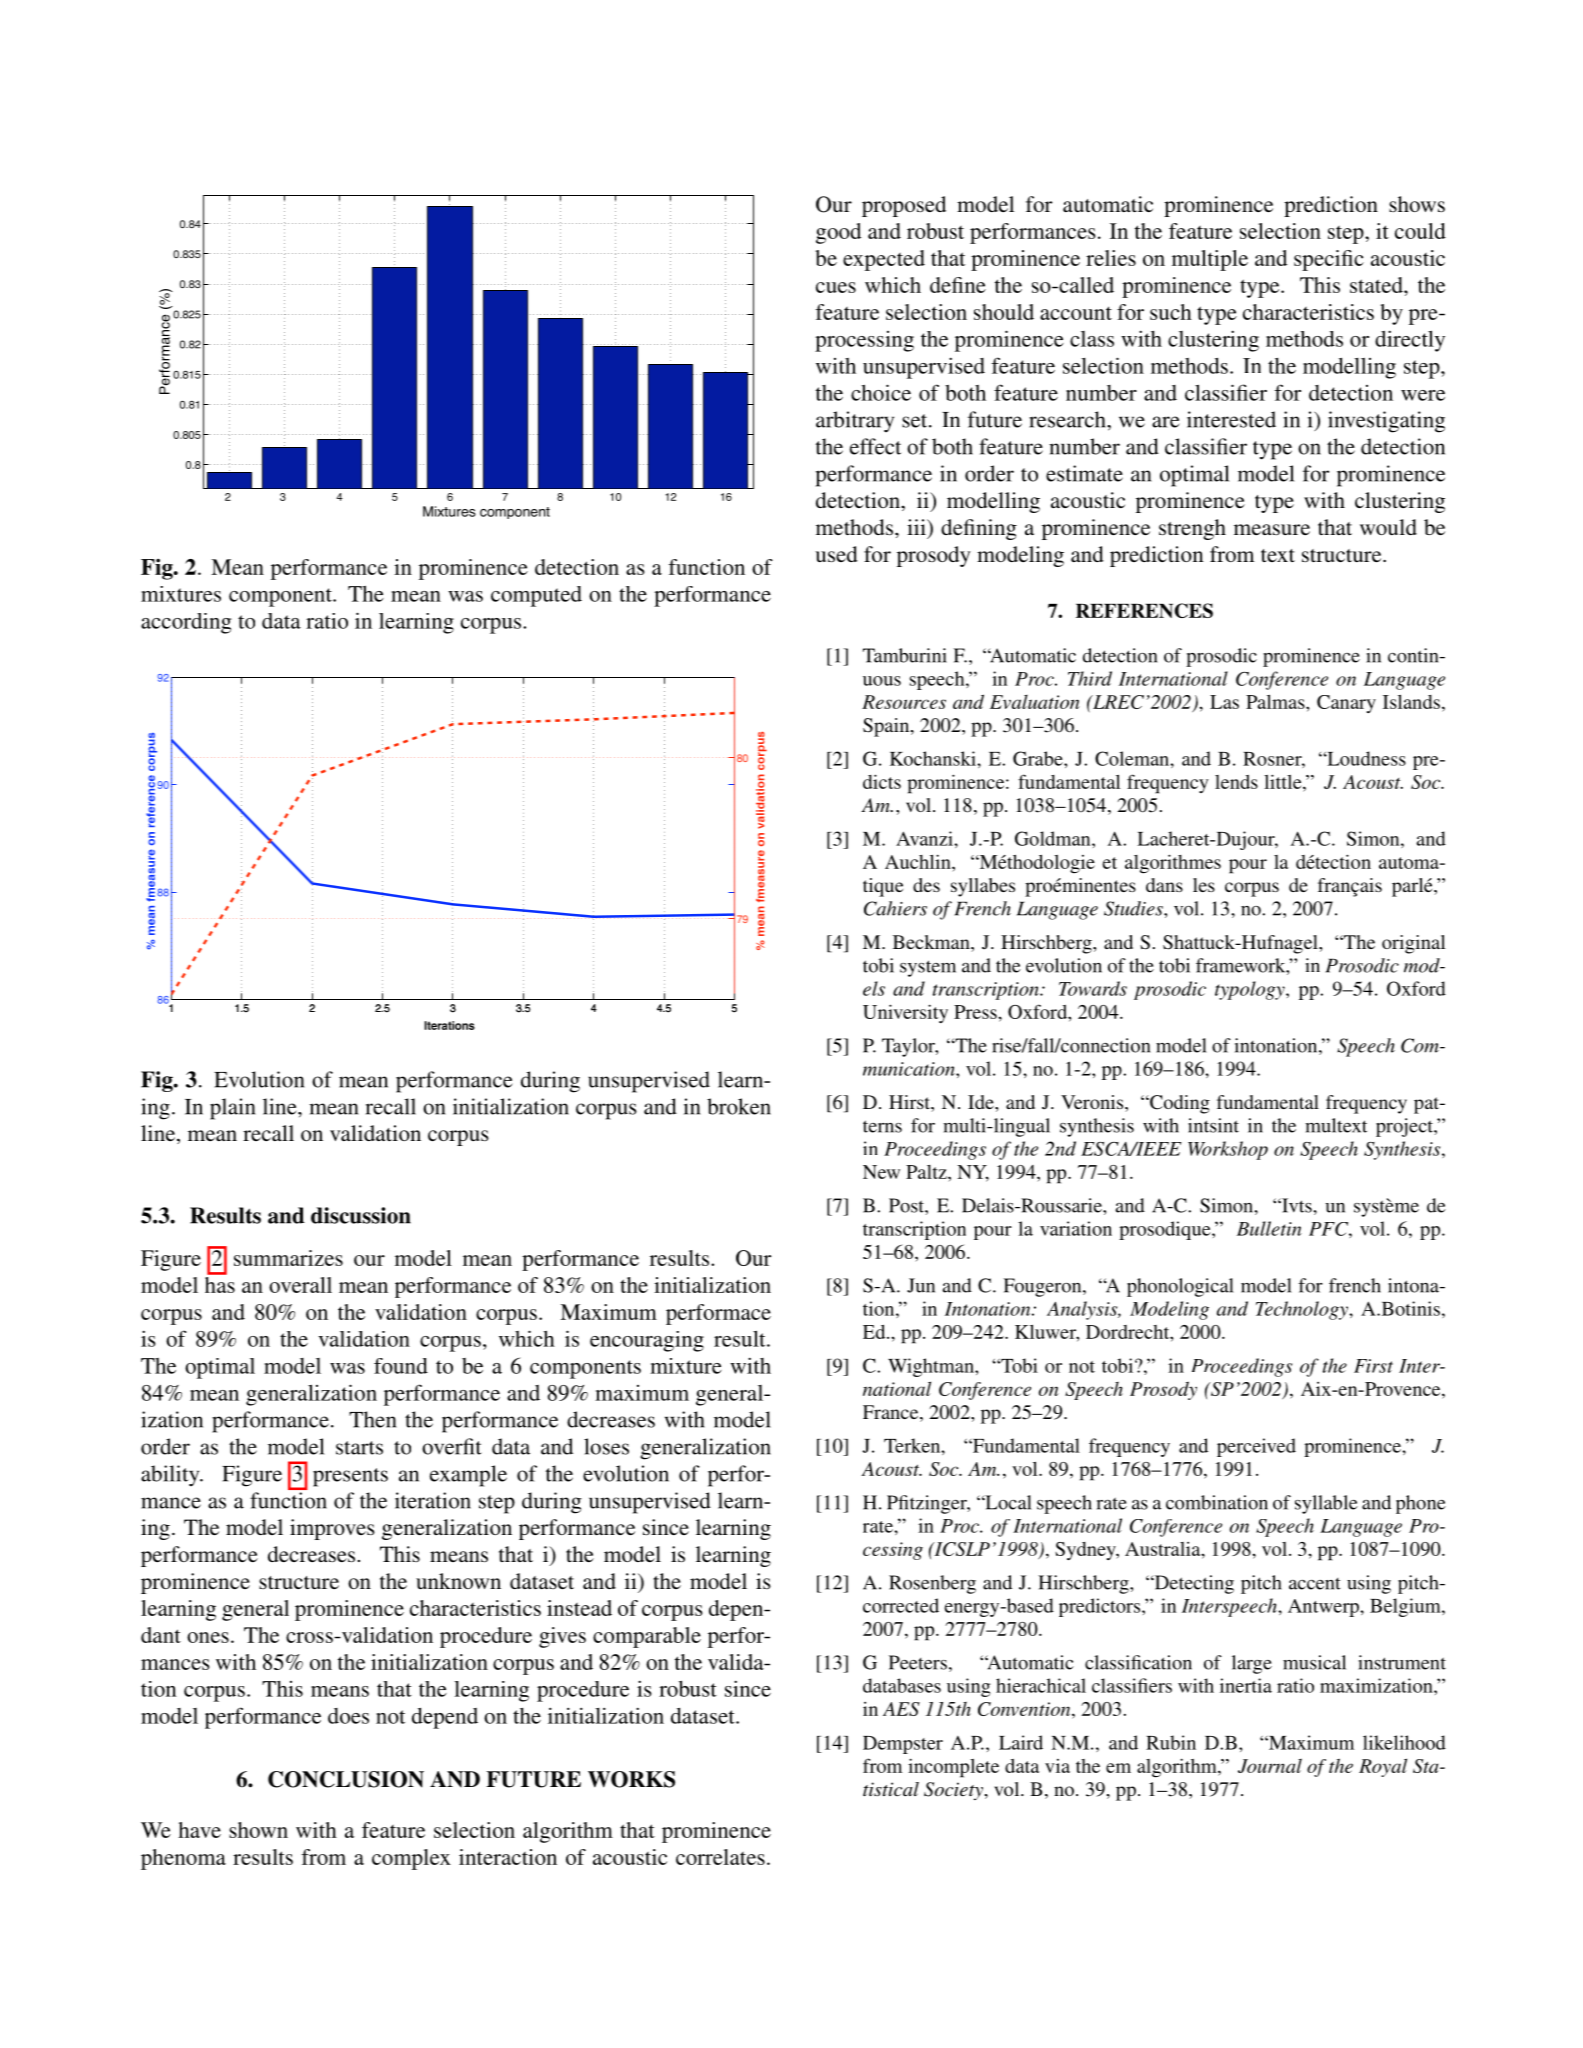  Describe the element at coordinates (1329, 260) in the image. I see `specific` at that location.
